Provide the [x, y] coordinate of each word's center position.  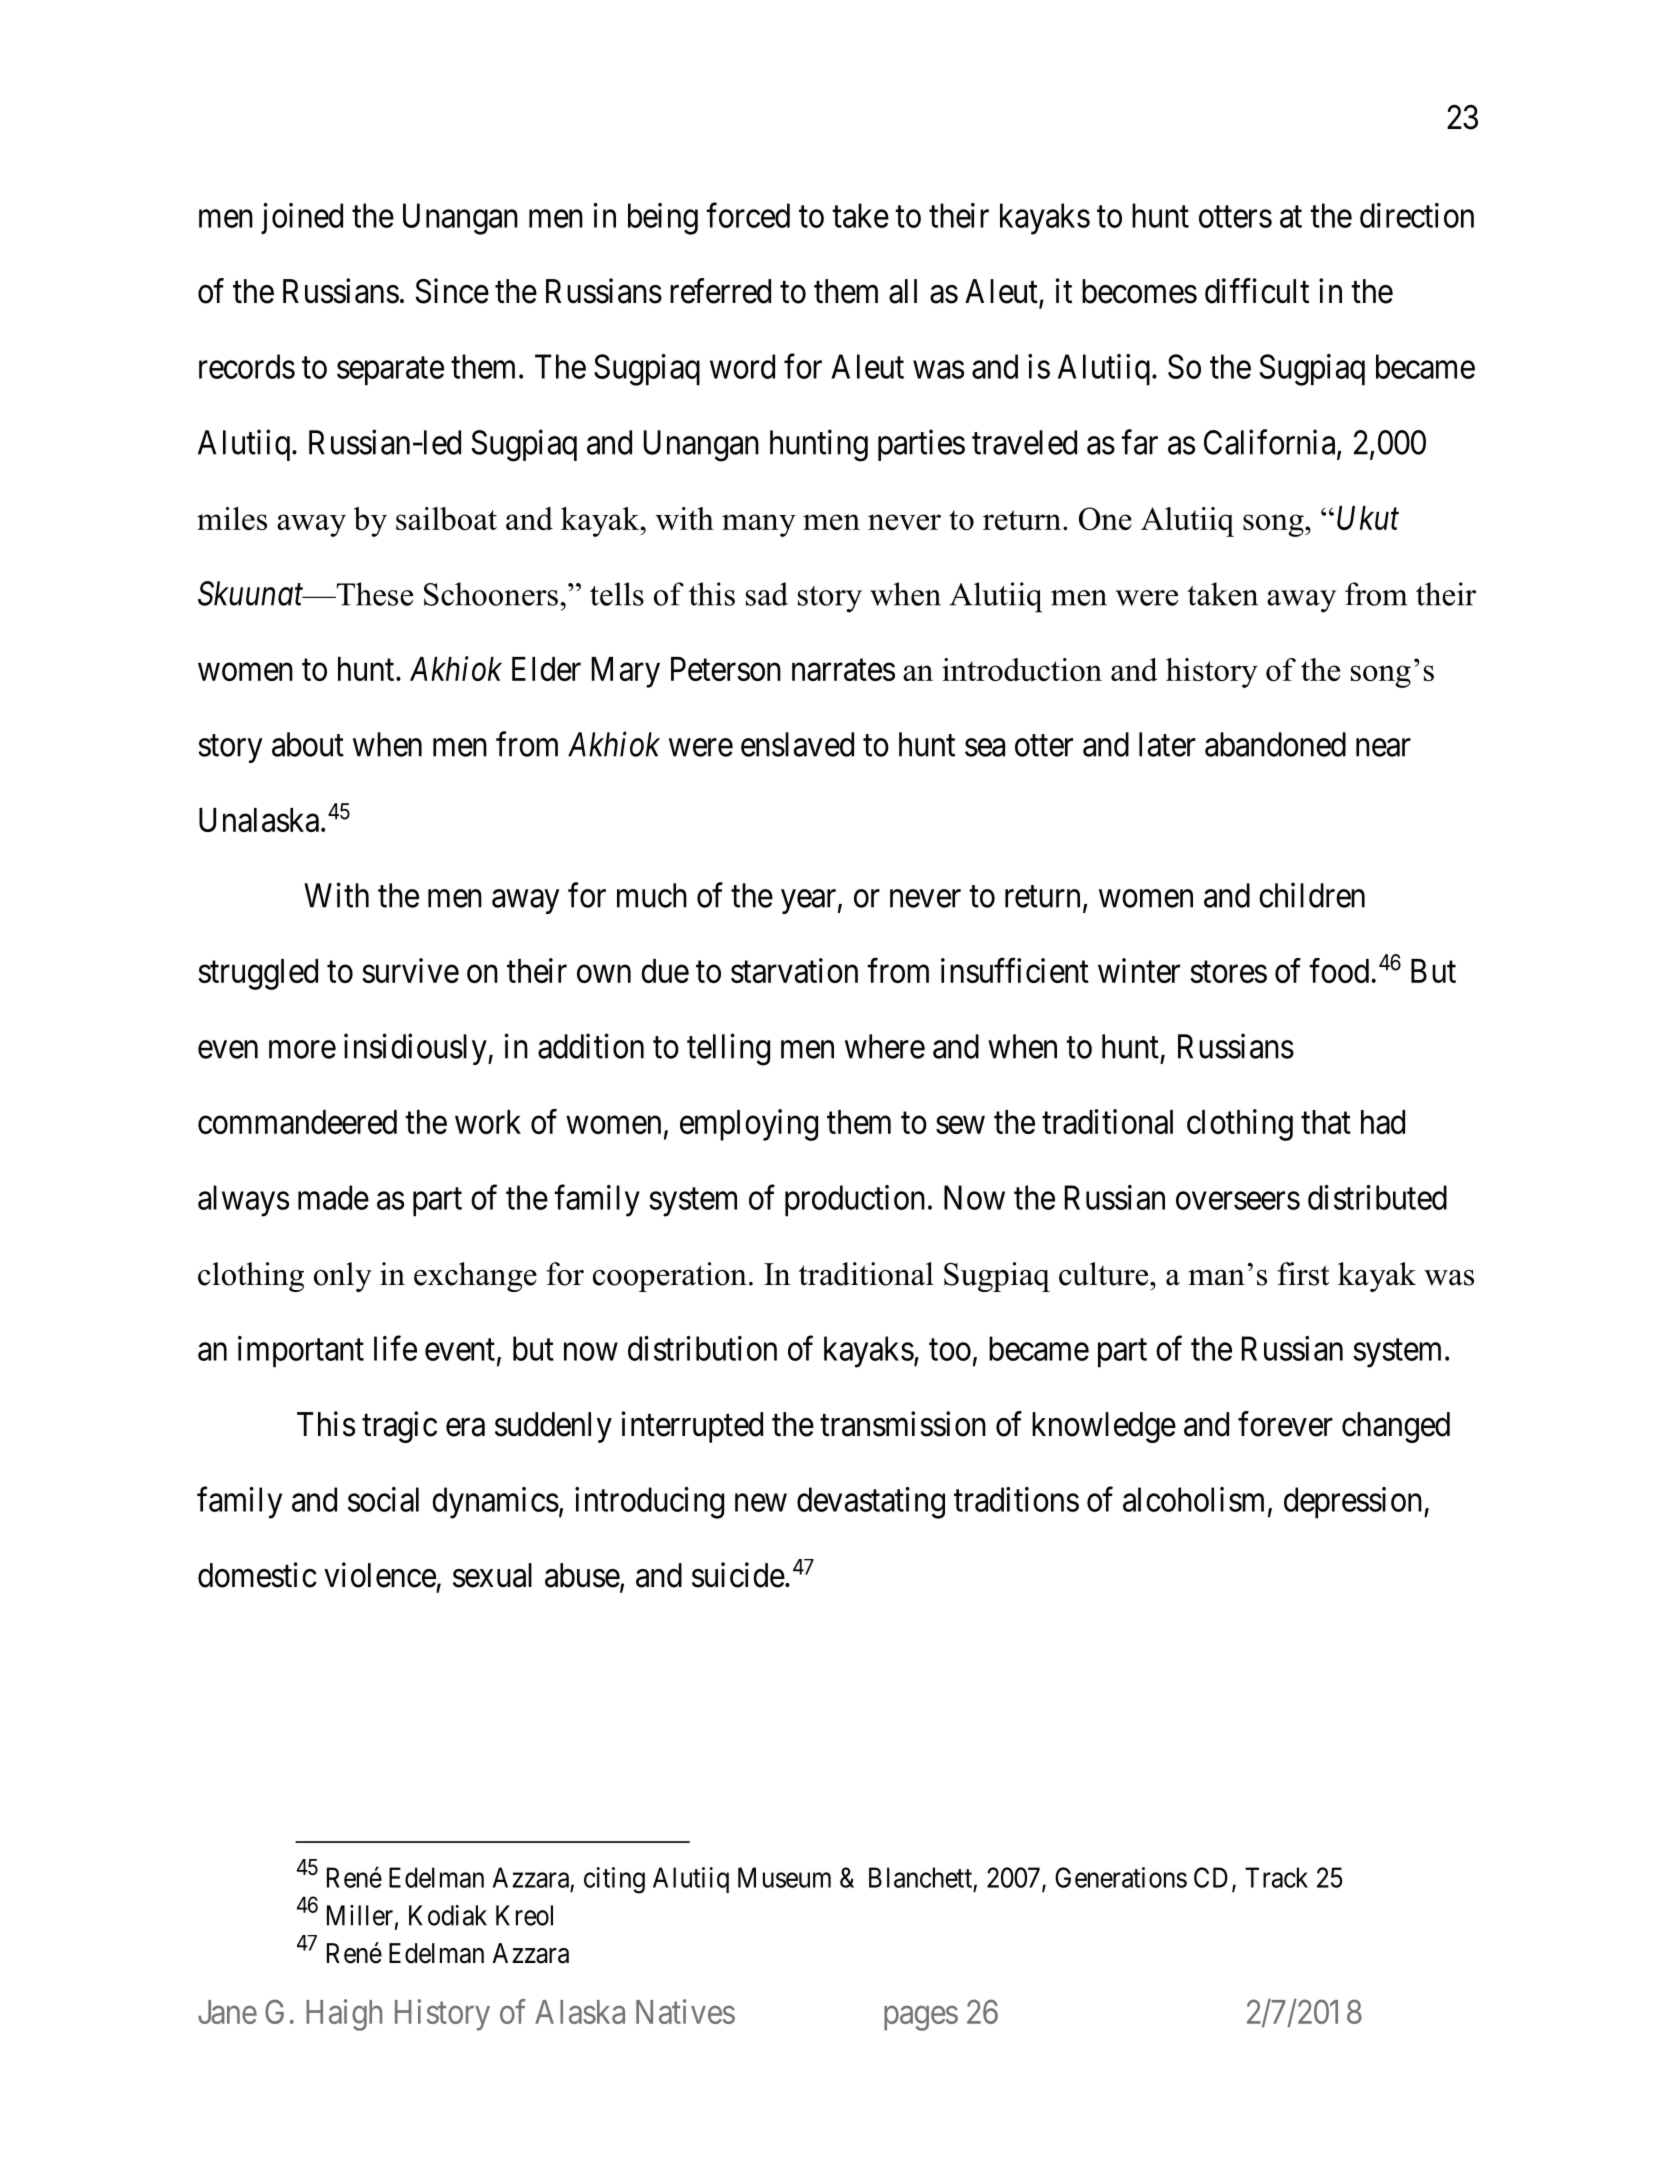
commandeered [297, 1122]
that [1326, 1122]
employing [749, 1125]
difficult [1257, 291]
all [903, 291]
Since [452, 291]
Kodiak [448, 1915]
